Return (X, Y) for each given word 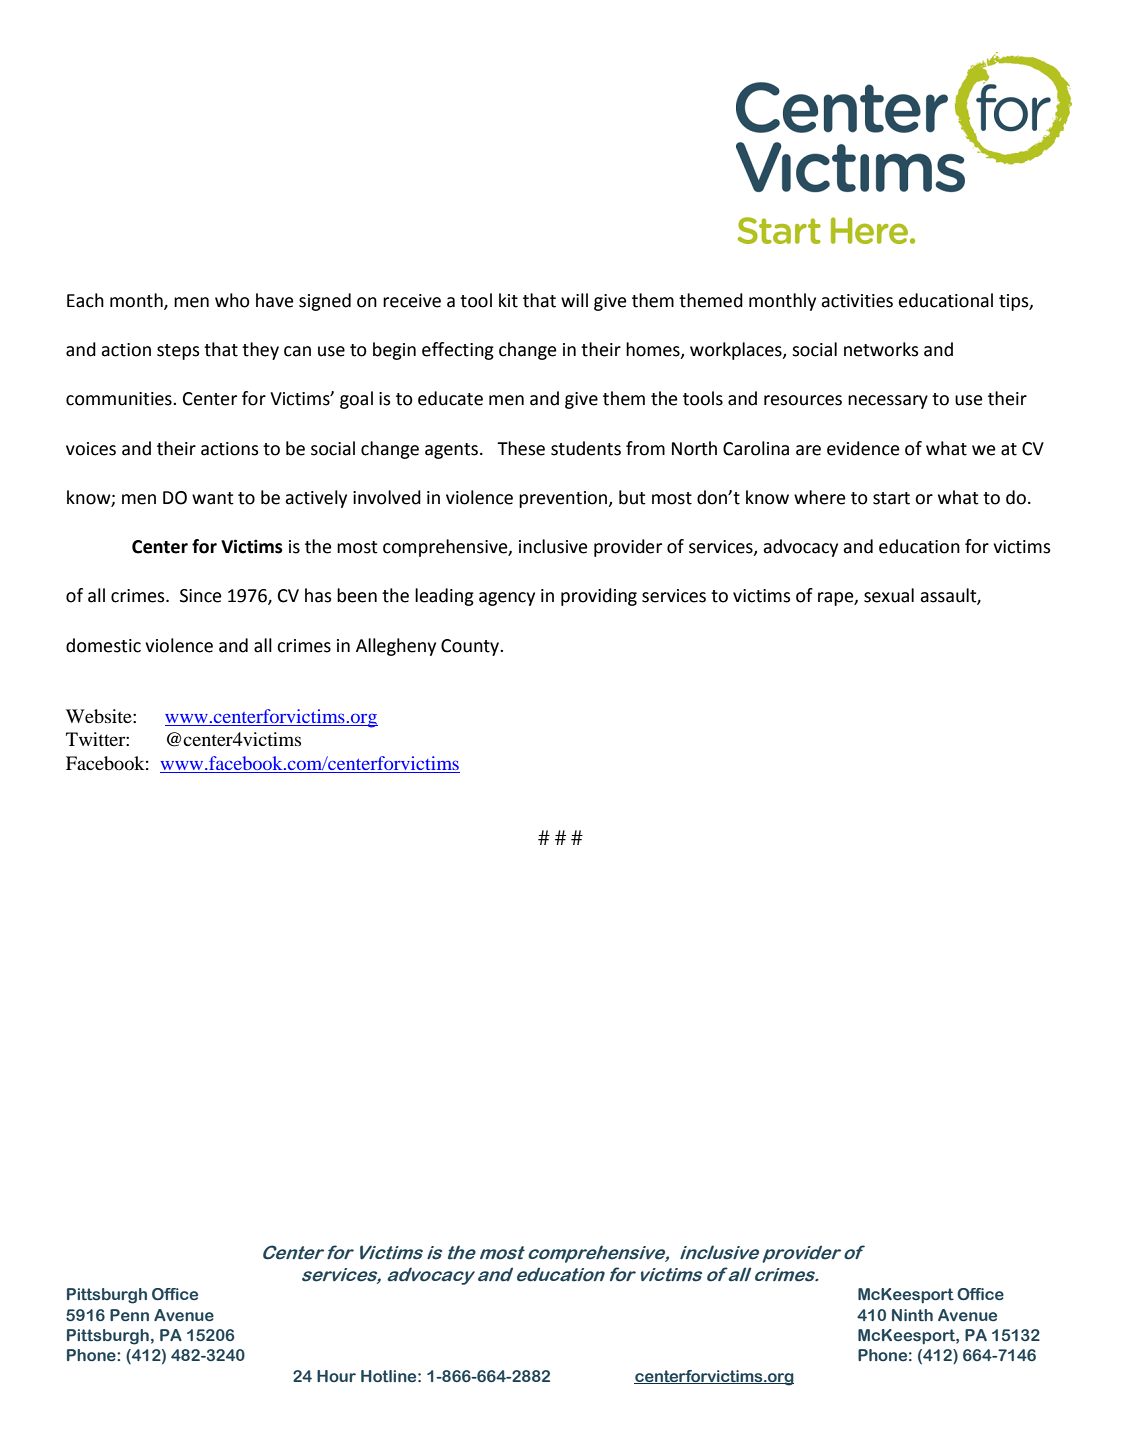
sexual (889, 595)
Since (201, 596)
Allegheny (396, 647)
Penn (129, 1315)
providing (599, 597)
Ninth (912, 1315)
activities (857, 301)
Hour (336, 1376)
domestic (103, 645)
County (471, 647)
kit (508, 300)
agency (507, 599)
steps (178, 352)
